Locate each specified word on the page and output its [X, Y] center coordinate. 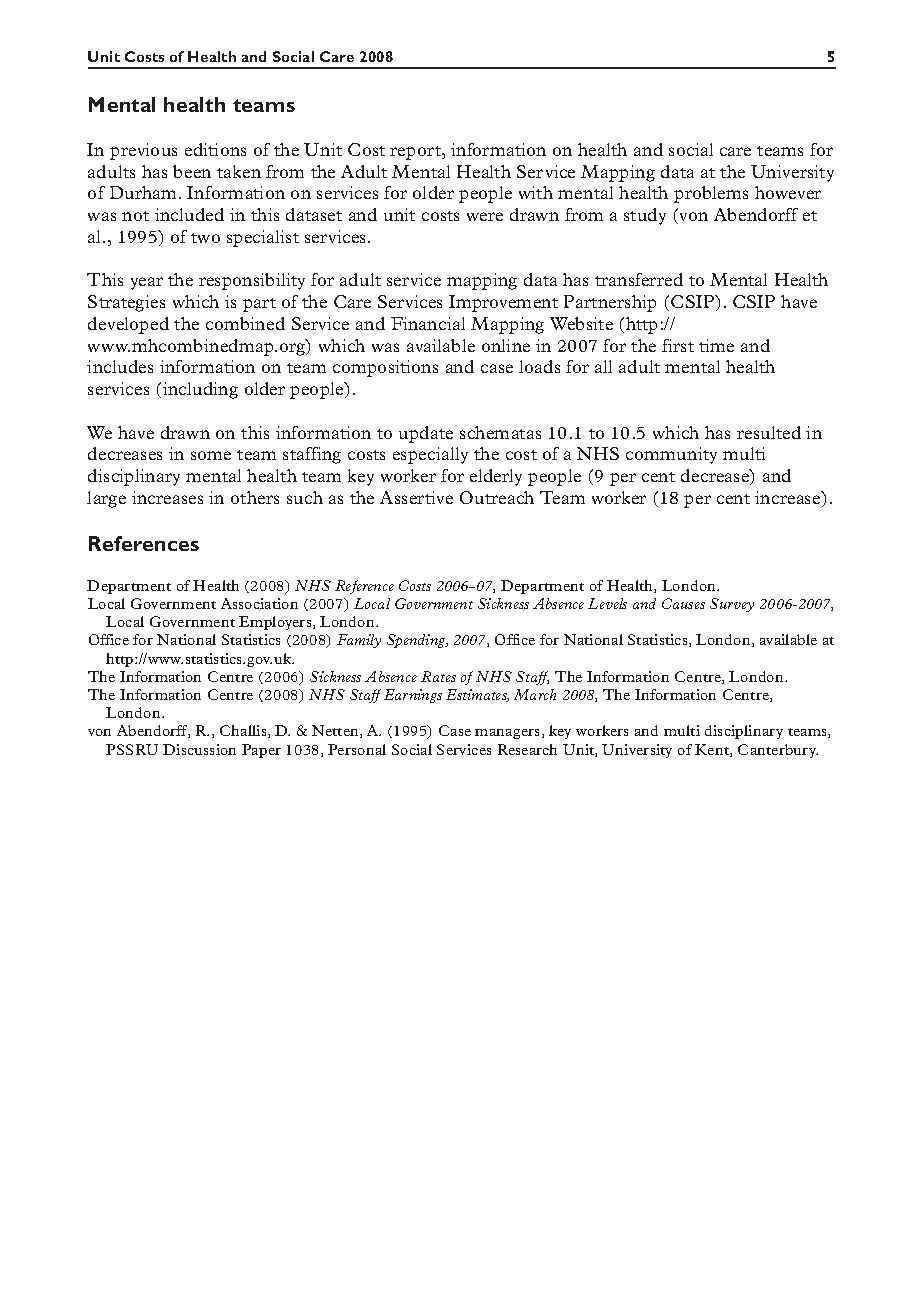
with [536, 192]
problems [711, 194]
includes [120, 366]
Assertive [416, 497]
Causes [683, 603]
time [716, 345]
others [255, 497]
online [506, 345]
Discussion [199, 749]
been [192, 171]
